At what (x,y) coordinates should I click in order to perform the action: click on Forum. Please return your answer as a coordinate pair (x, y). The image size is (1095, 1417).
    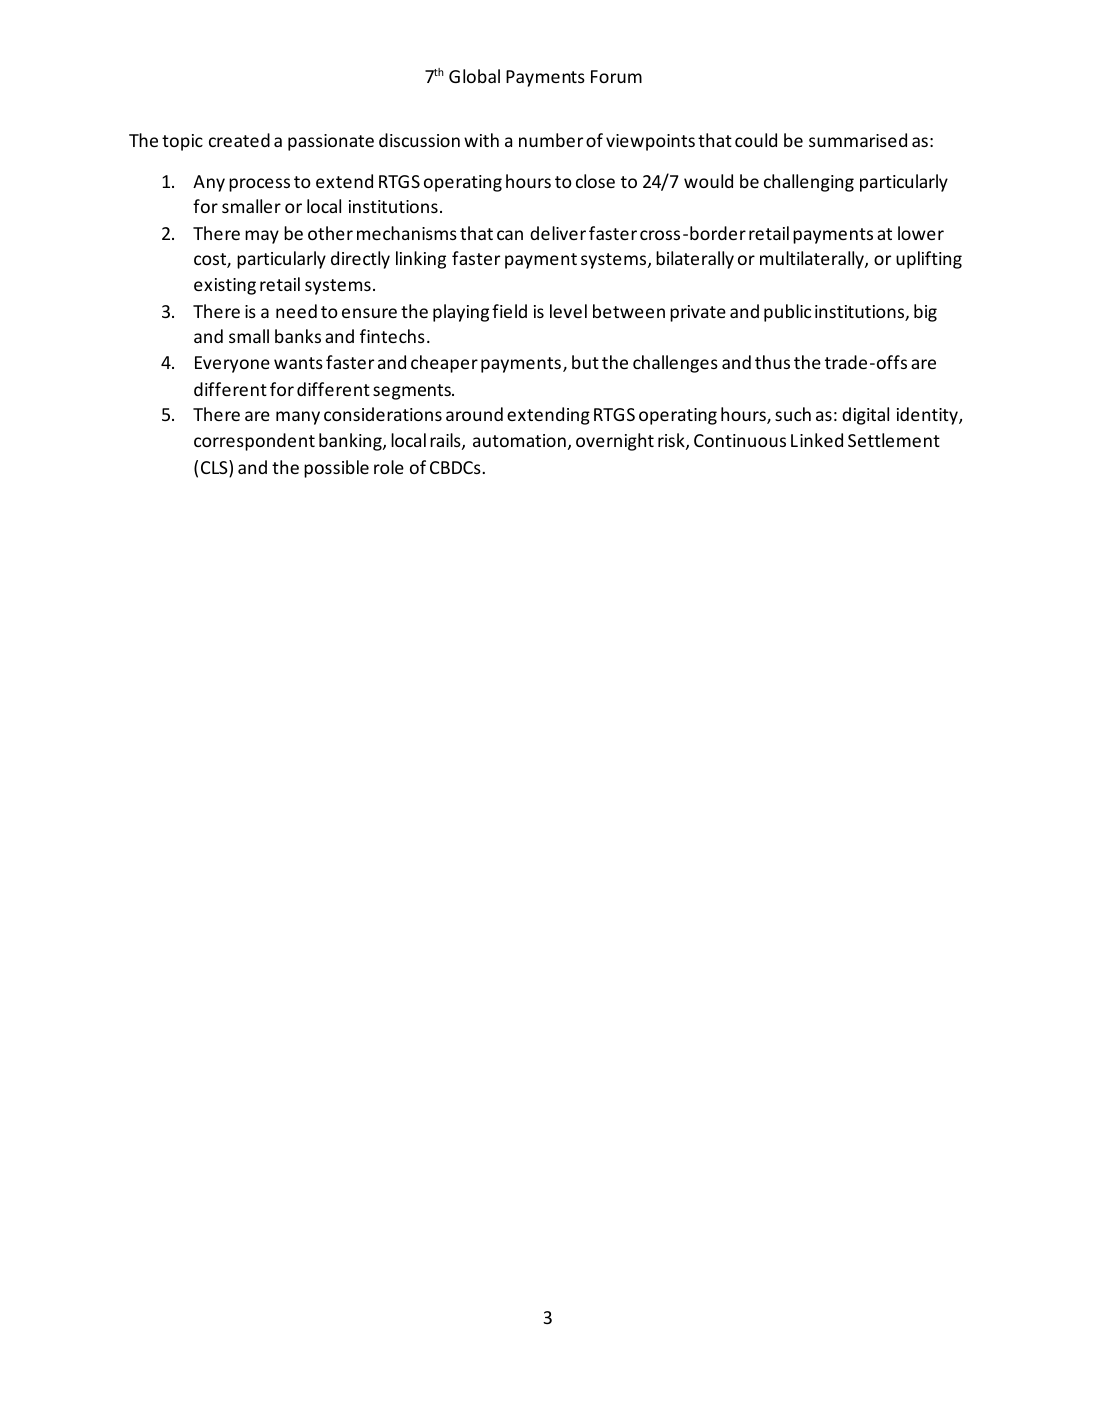
    Looking at the image, I should click on (616, 76).
